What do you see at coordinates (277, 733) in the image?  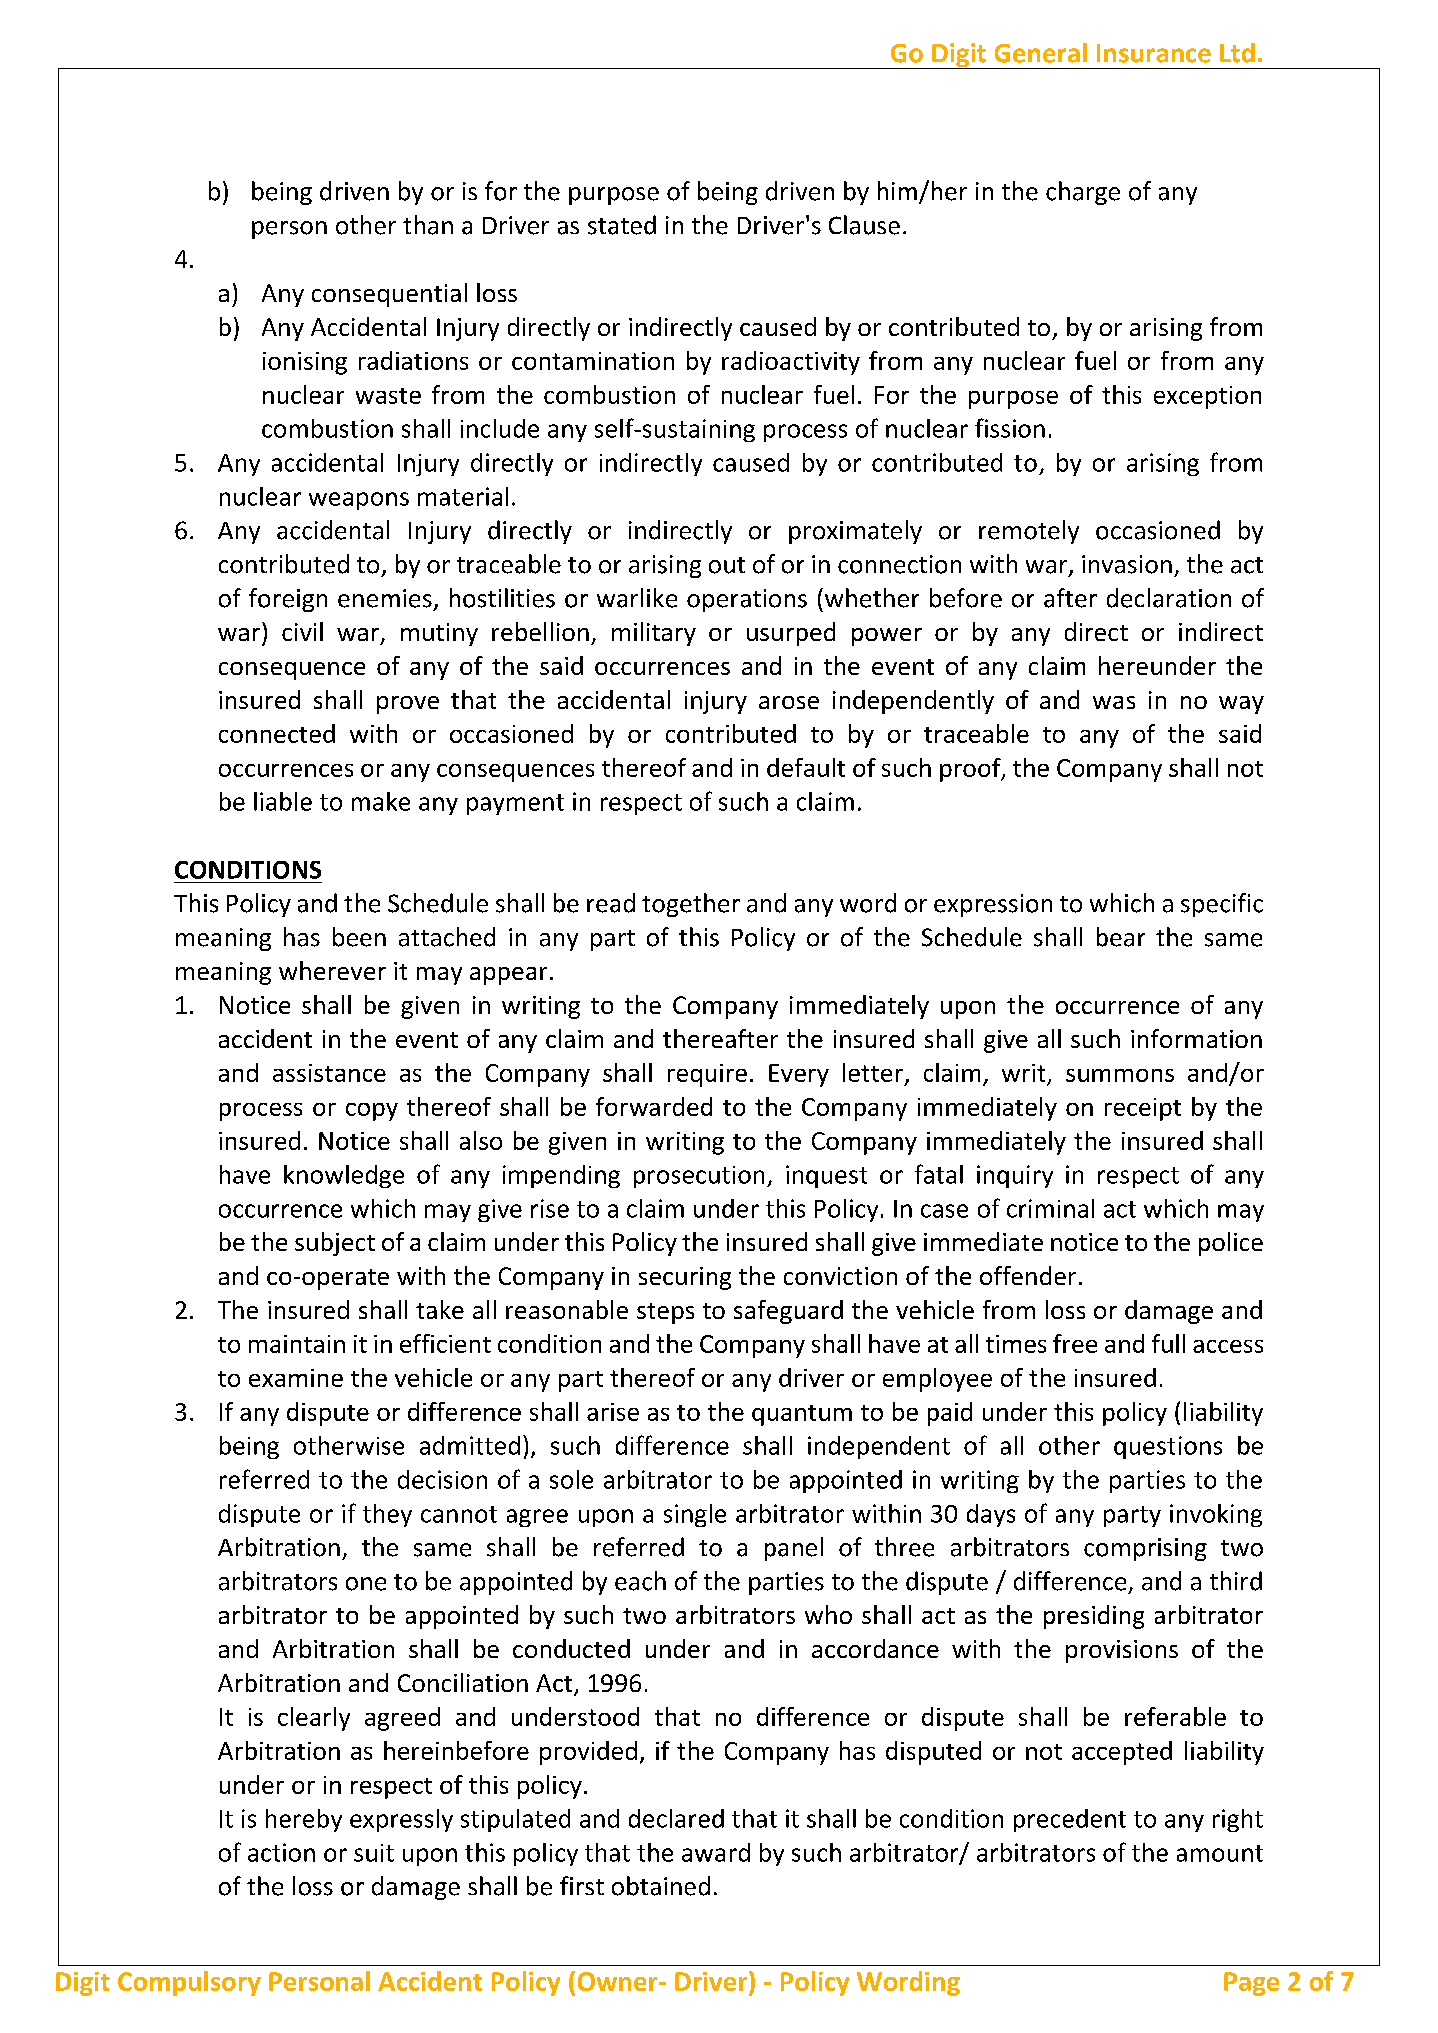 I see `connected` at bounding box center [277, 733].
